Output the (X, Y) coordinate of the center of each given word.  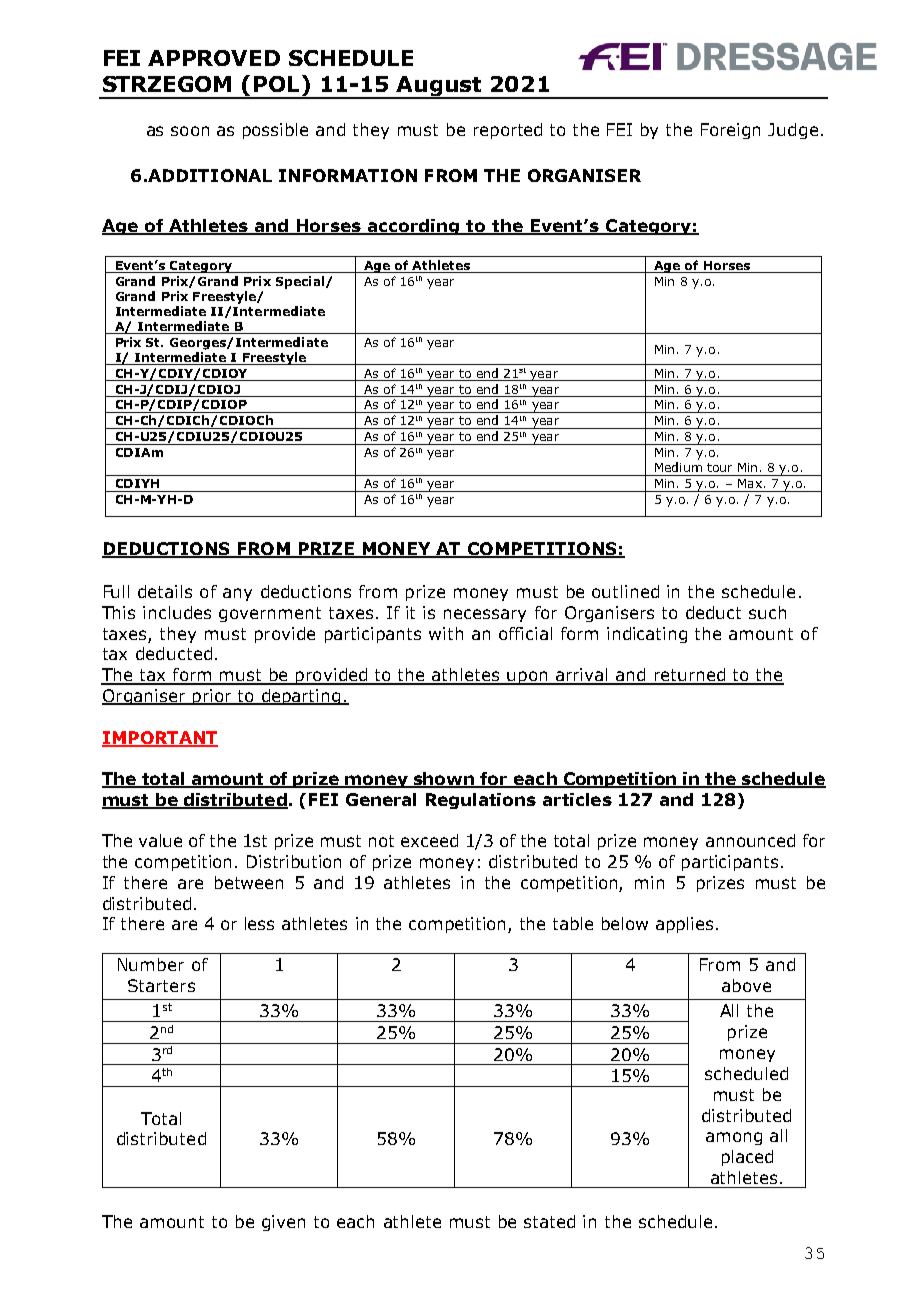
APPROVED (214, 58)
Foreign (730, 131)
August (439, 87)
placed (747, 1158)
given (283, 1223)
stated (549, 1221)
